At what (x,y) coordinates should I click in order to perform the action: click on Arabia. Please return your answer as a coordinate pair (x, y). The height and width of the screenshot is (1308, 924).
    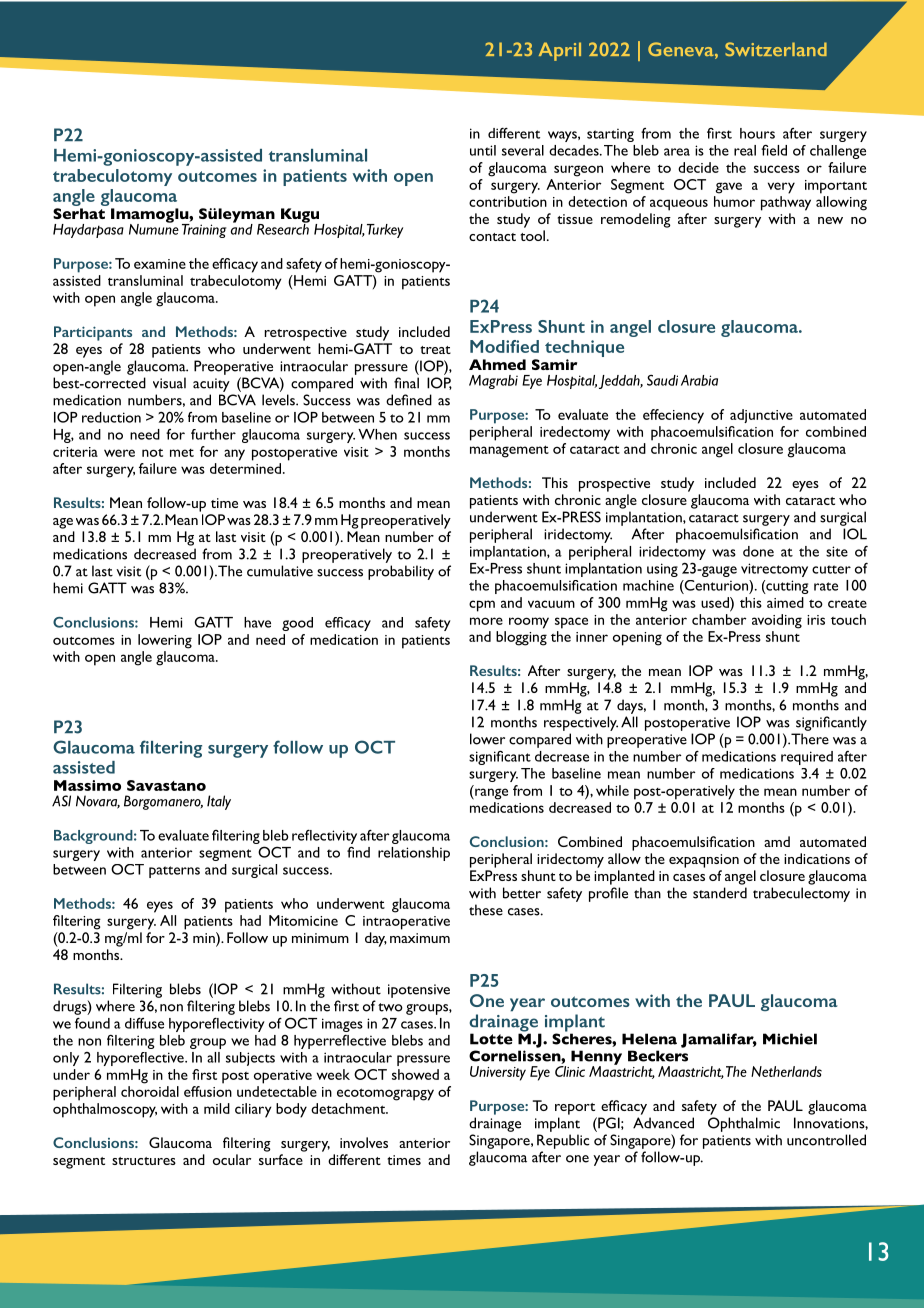
    Looking at the image, I should click on (699, 380).
